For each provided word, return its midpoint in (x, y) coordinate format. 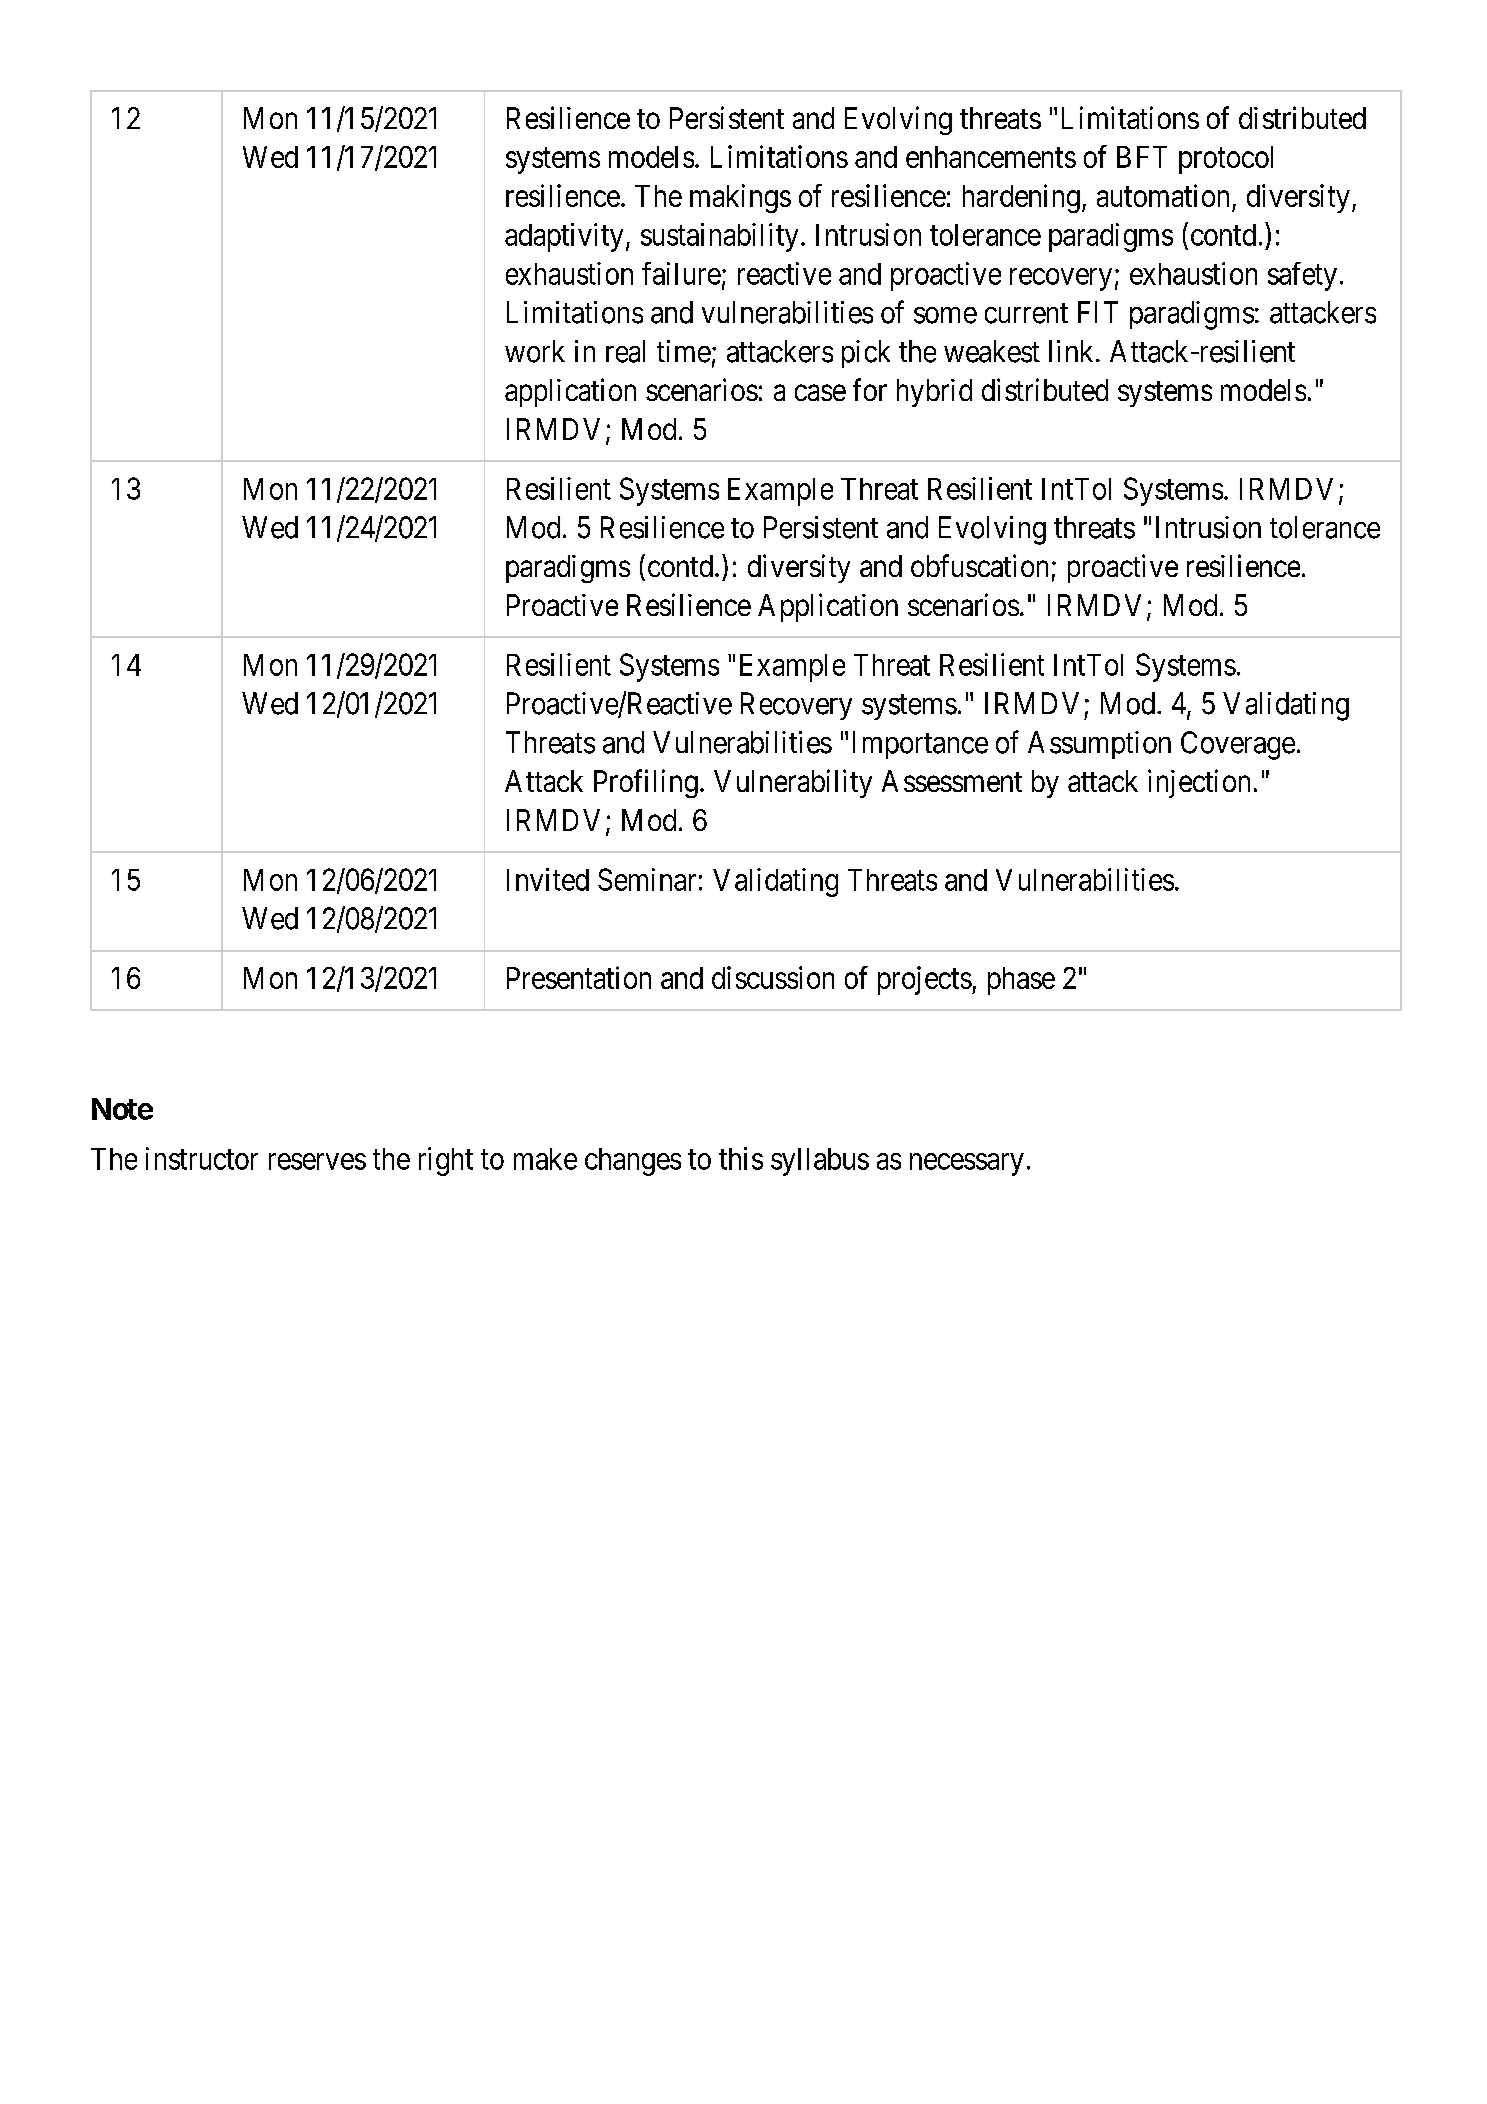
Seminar (647, 879)
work (535, 351)
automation (1163, 195)
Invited (548, 879)
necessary (967, 1164)
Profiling (646, 783)
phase (1021, 981)
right (446, 1161)
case (820, 393)
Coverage (1238, 745)
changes (633, 1162)
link (1073, 351)
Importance (920, 745)
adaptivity (564, 237)
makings (740, 198)
